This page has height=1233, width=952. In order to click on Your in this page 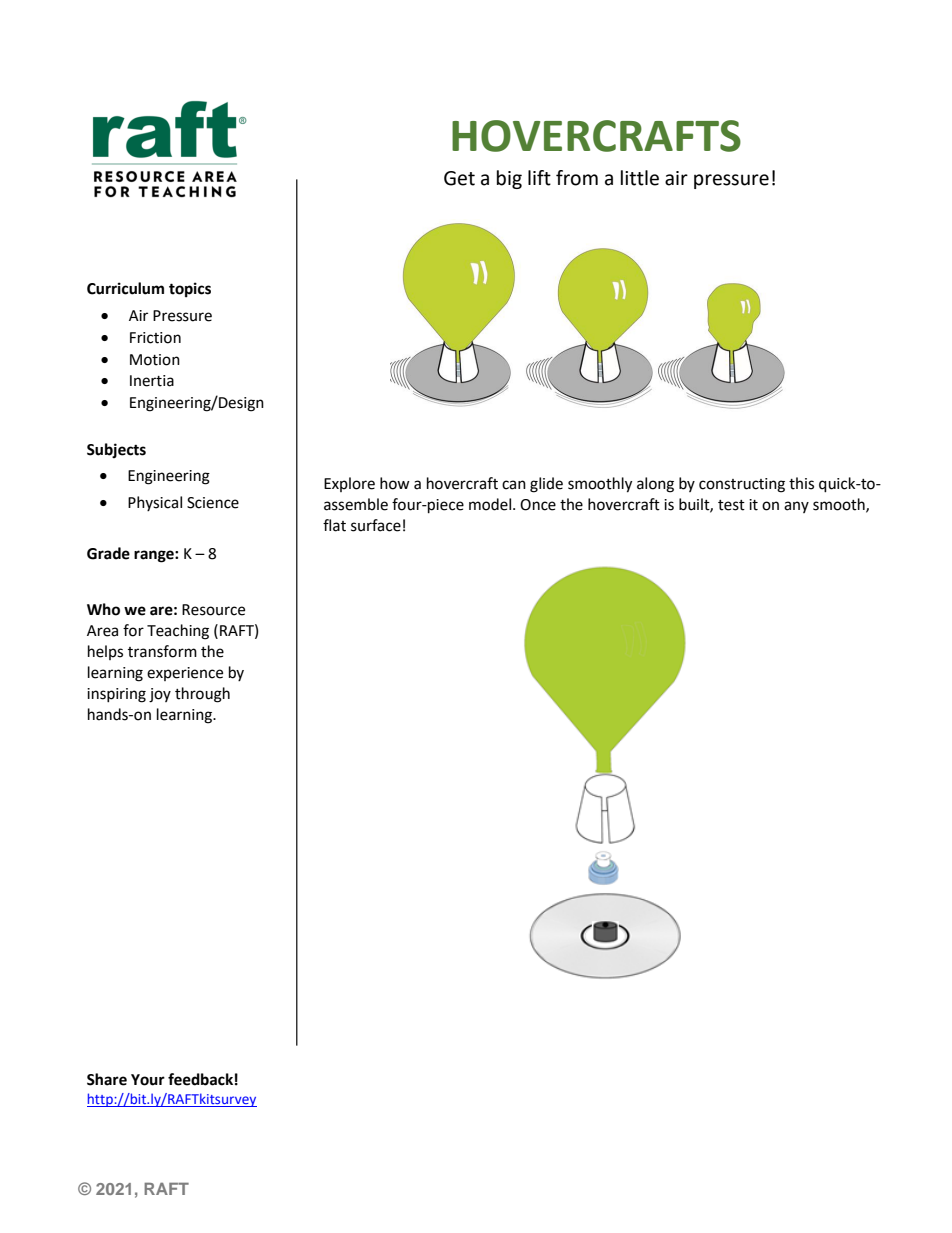, I will do `click(148, 1080)`.
